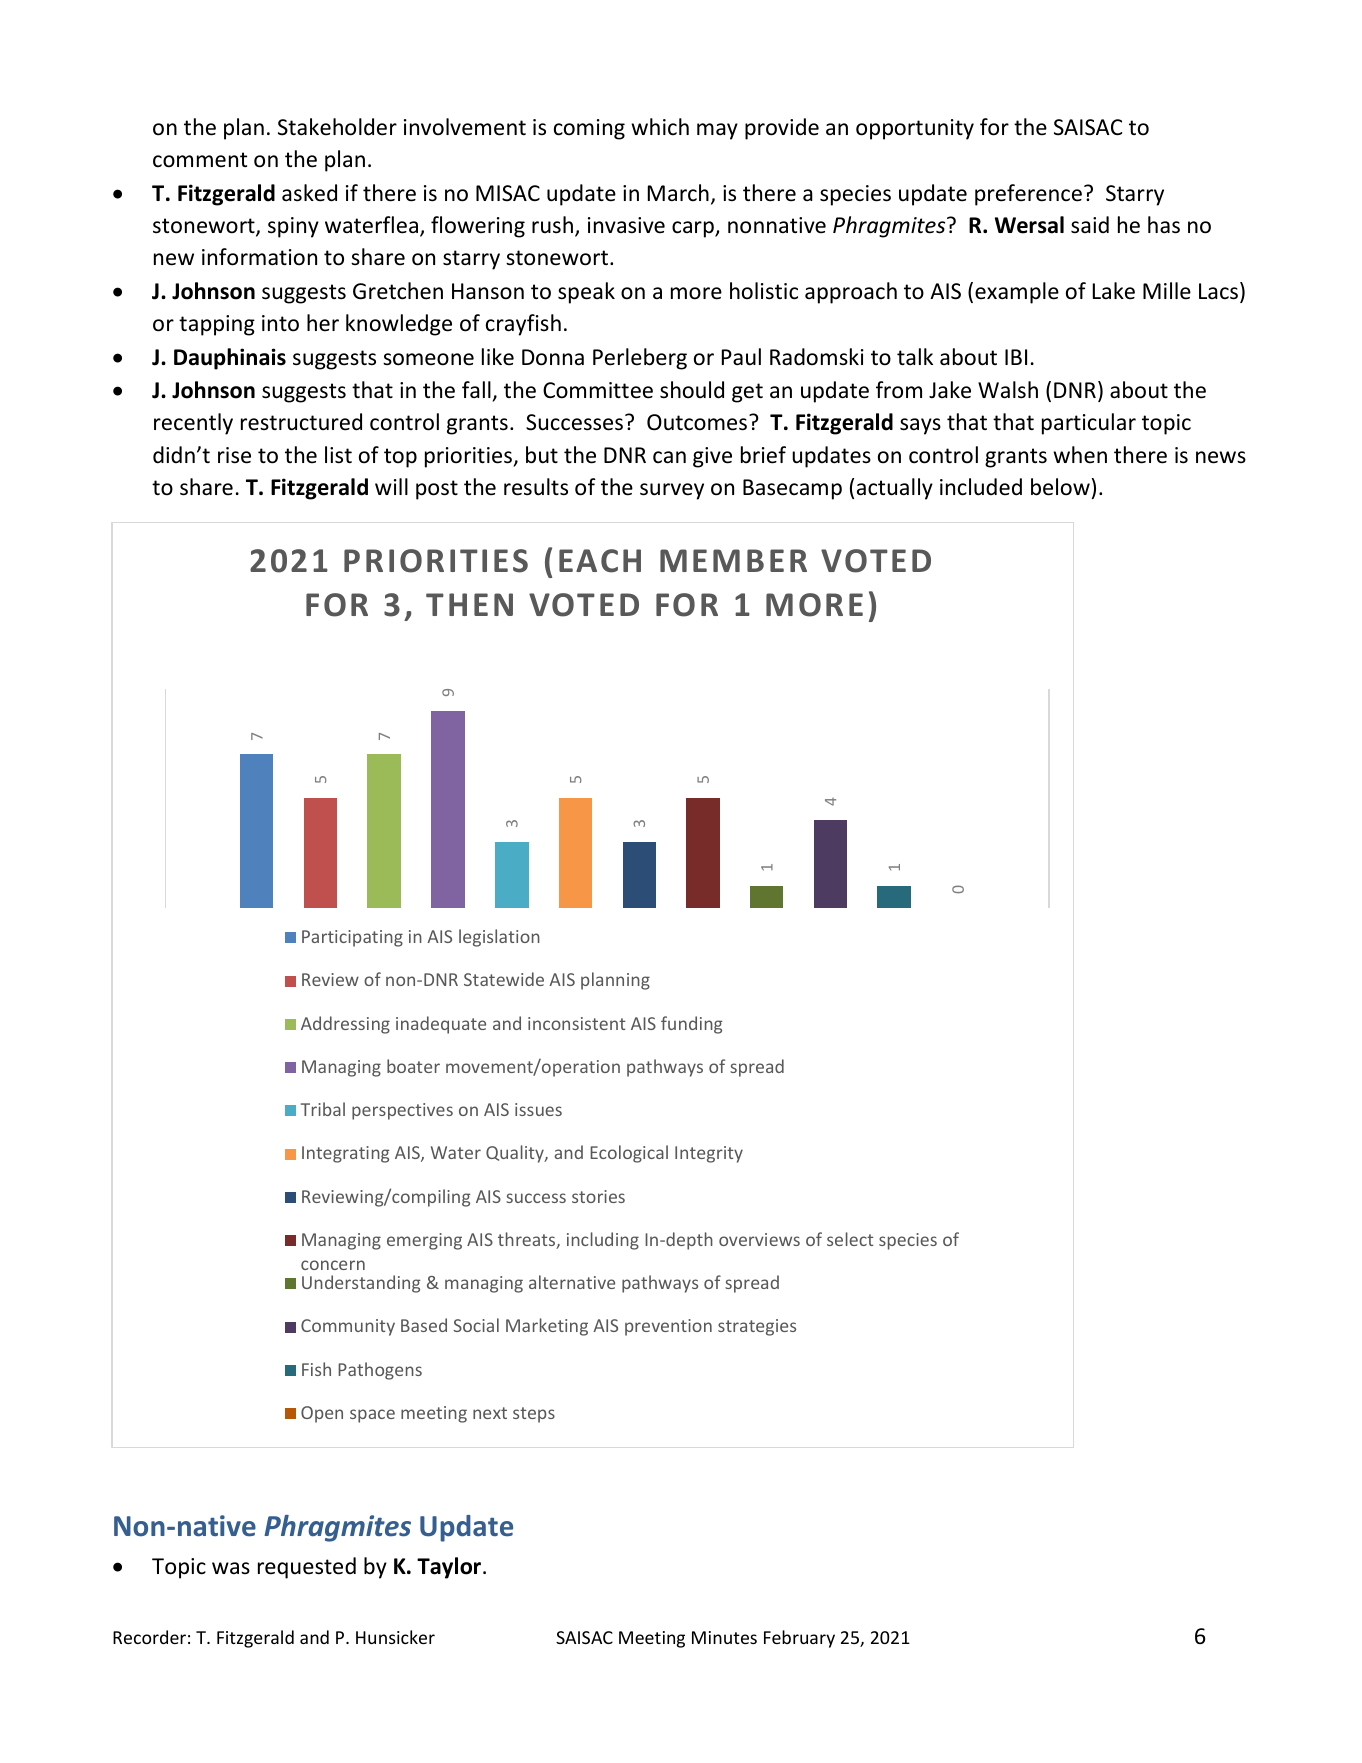 The image size is (1362, 1763). Describe the element at coordinates (692, 1025) in the document. I see `funding` at that location.
